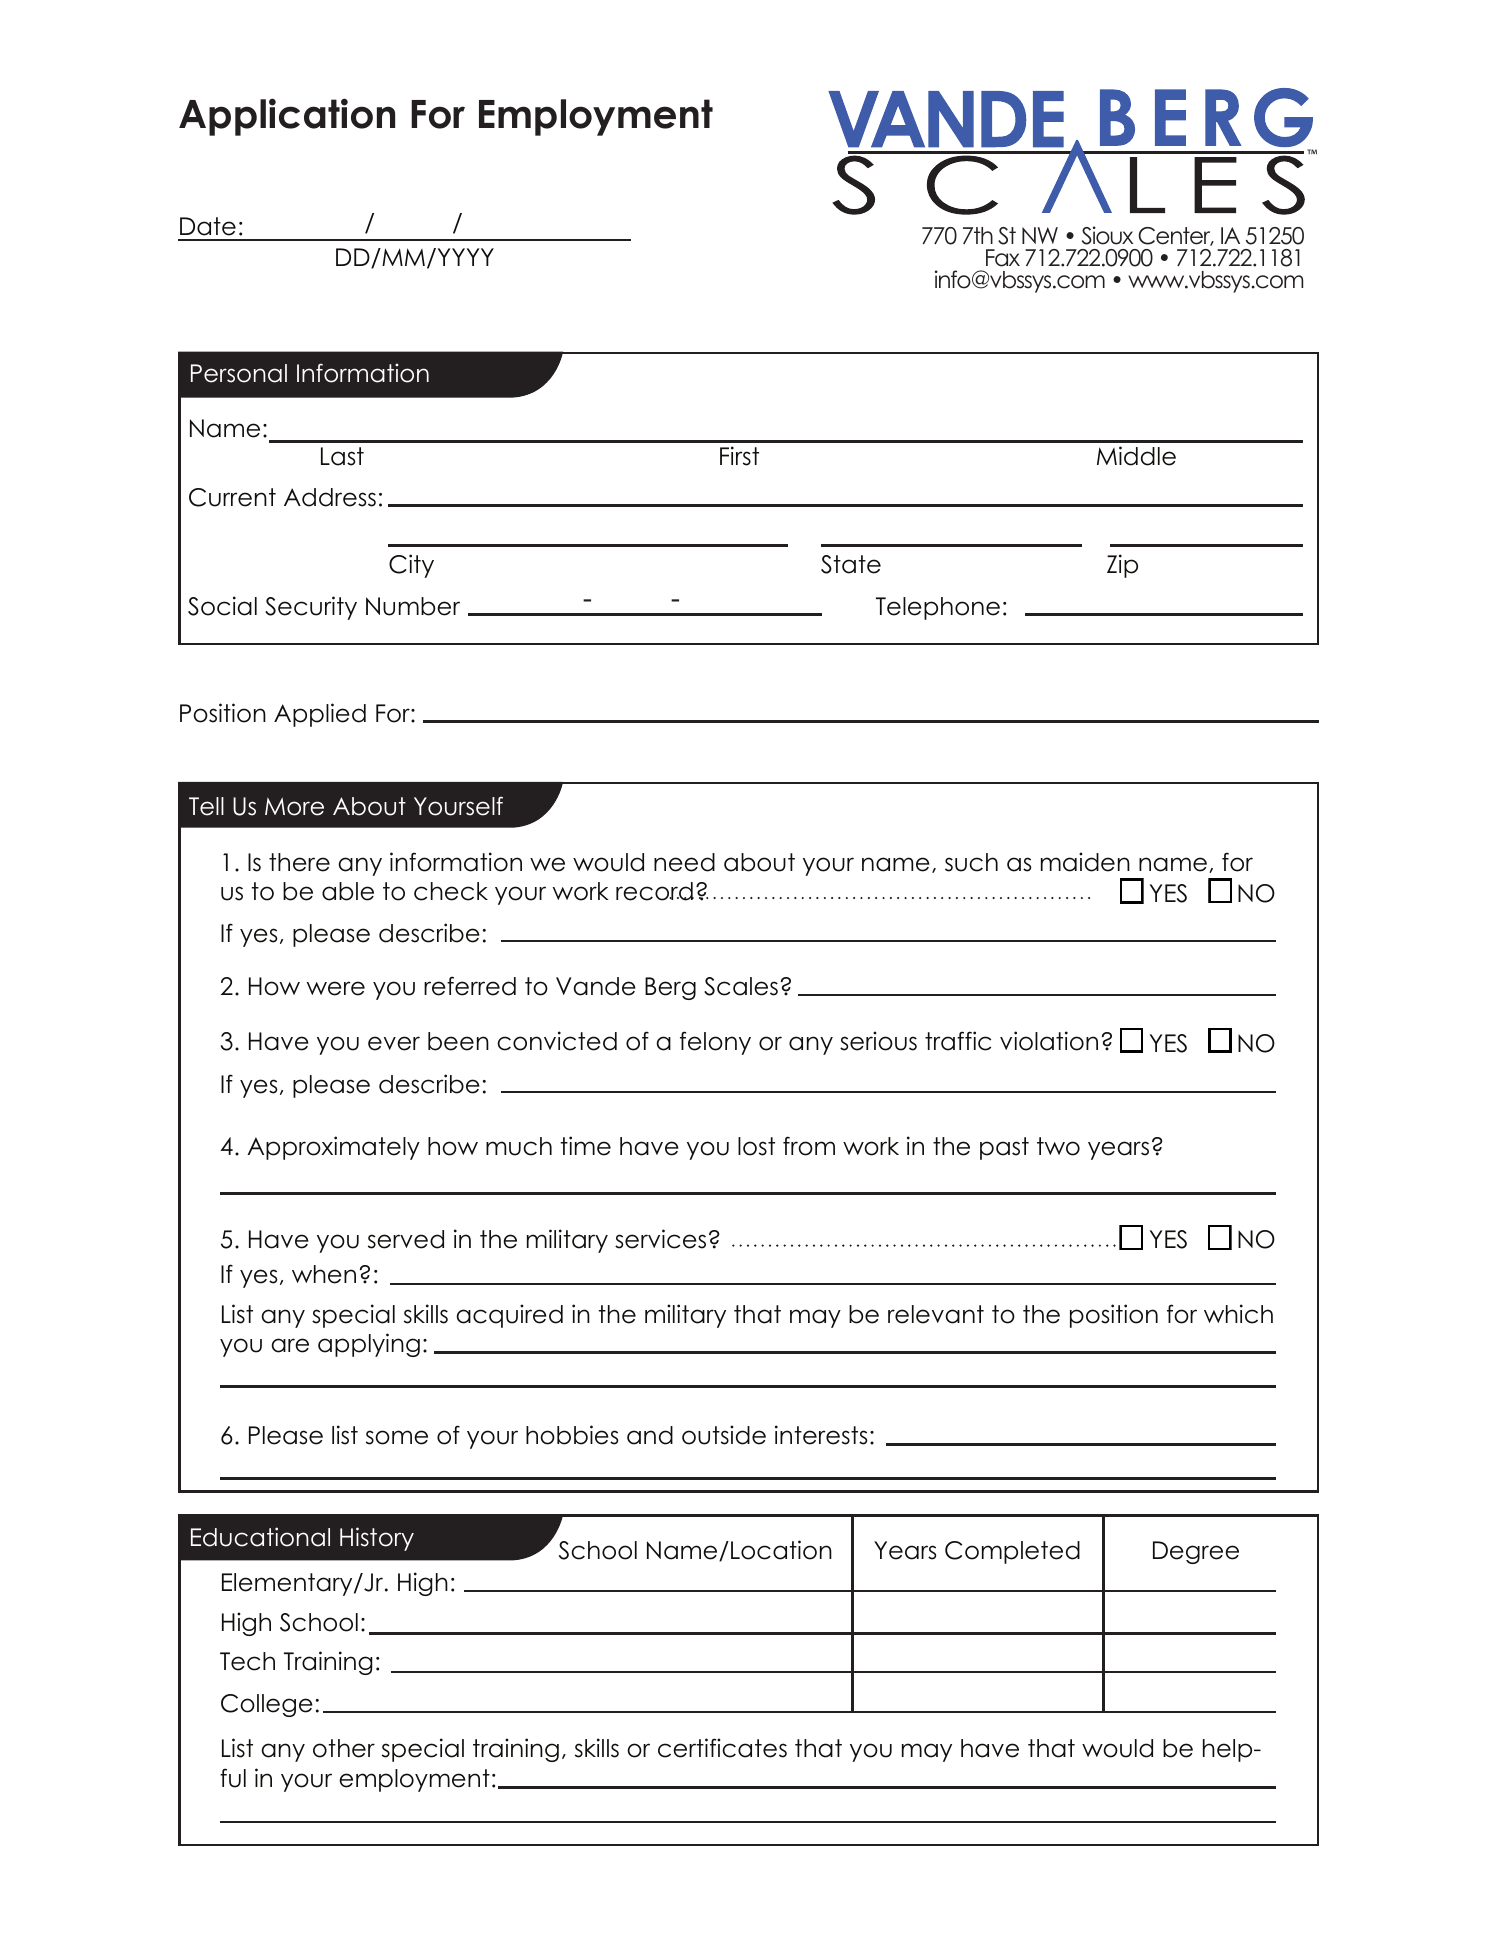  I want to click on First, so click(739, 456).
